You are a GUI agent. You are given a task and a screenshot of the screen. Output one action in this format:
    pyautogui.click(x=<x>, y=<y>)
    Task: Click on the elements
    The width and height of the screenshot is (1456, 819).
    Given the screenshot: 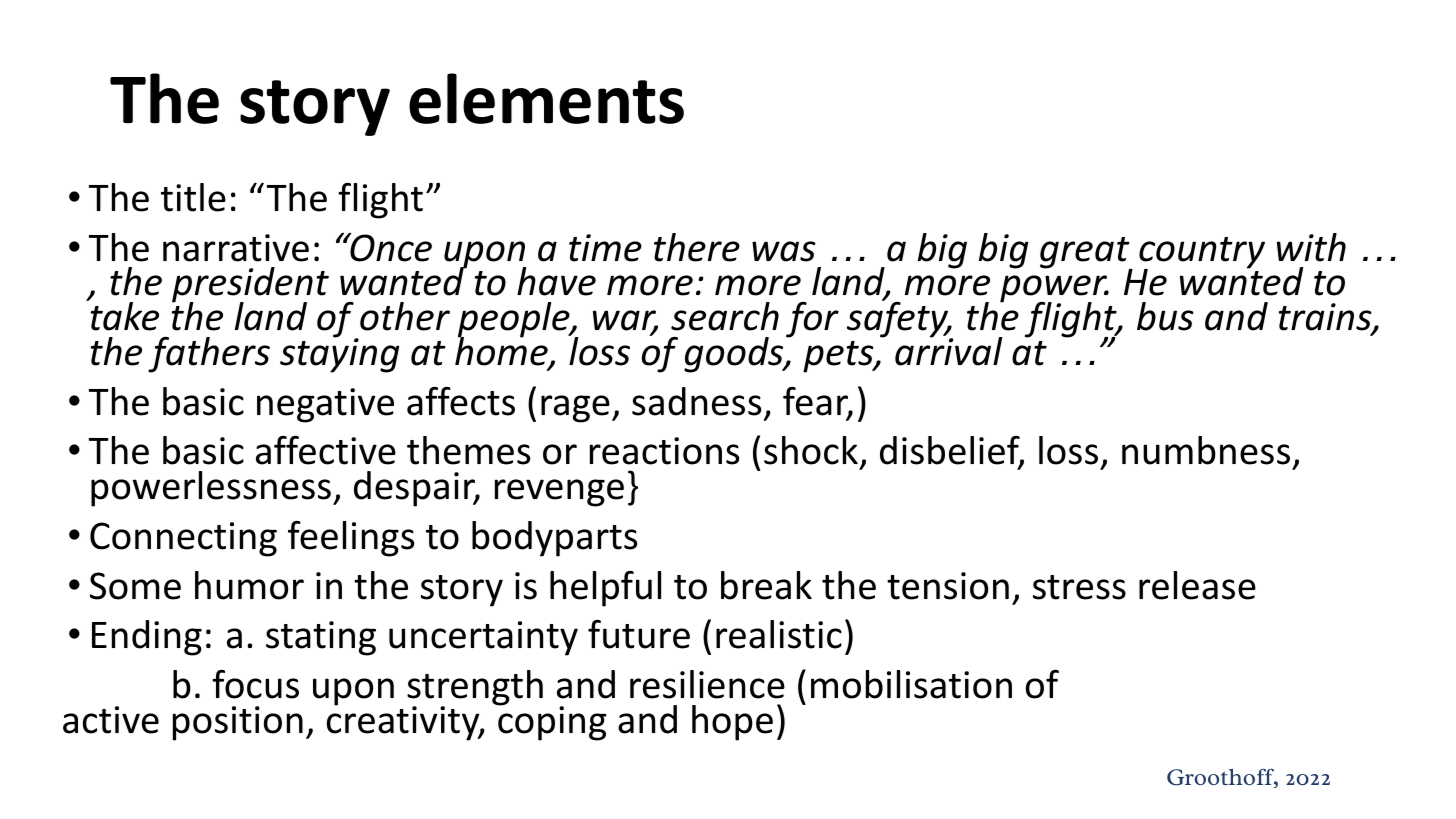 What is the action you would take?
    pyautogui.click(x=546, y=98)
